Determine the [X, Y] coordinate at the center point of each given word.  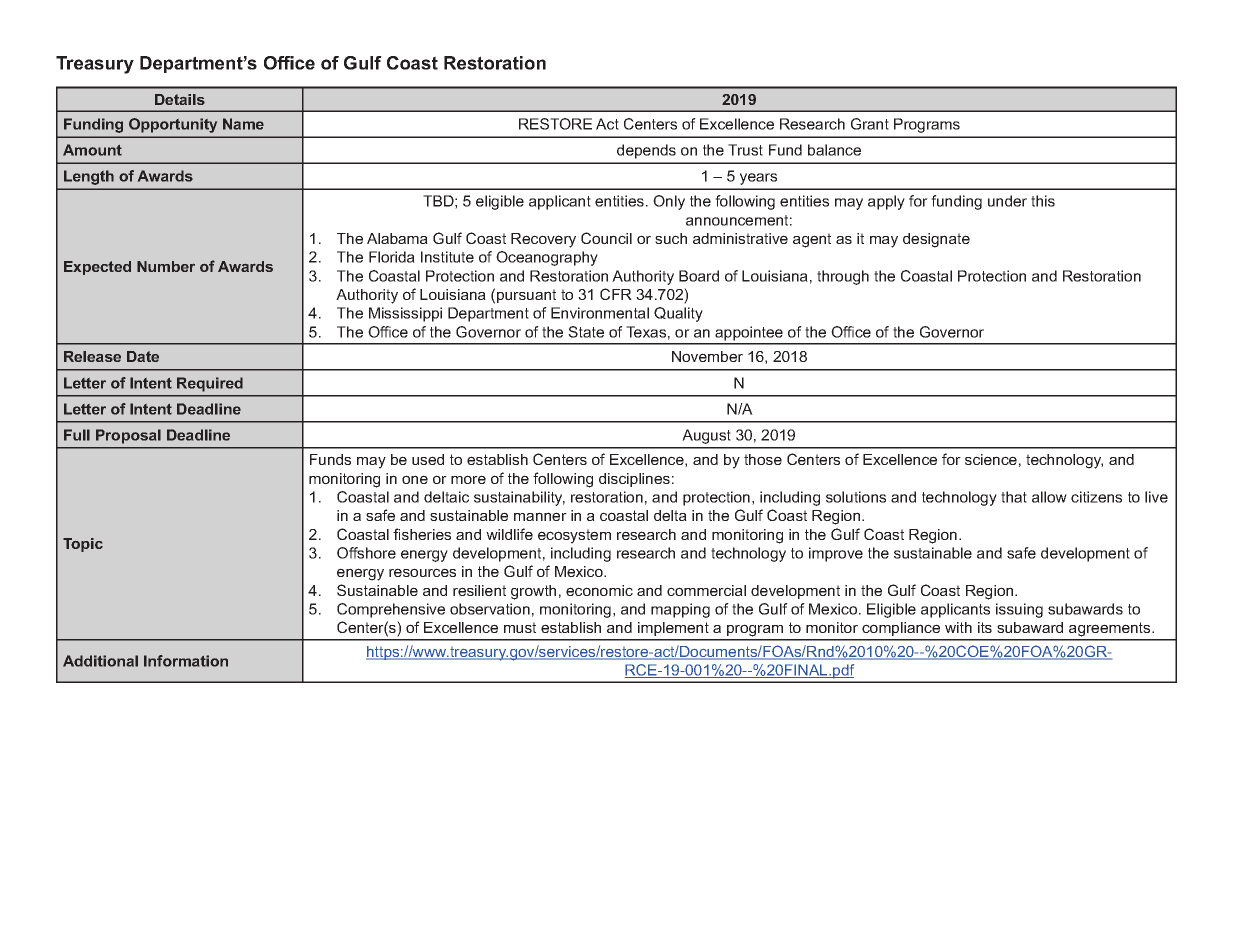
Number [166, 266]
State [586, 332]
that [1014, 497]
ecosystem [574, 536]
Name [243, 124]
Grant [870, 124]
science [991, 459]
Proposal [128, 436]
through [843, 277]
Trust [745, 150]
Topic [83, 545]
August [706, 436]
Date [143, 356]
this [1043, 201]
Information [186, 661]
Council [606, 238]
